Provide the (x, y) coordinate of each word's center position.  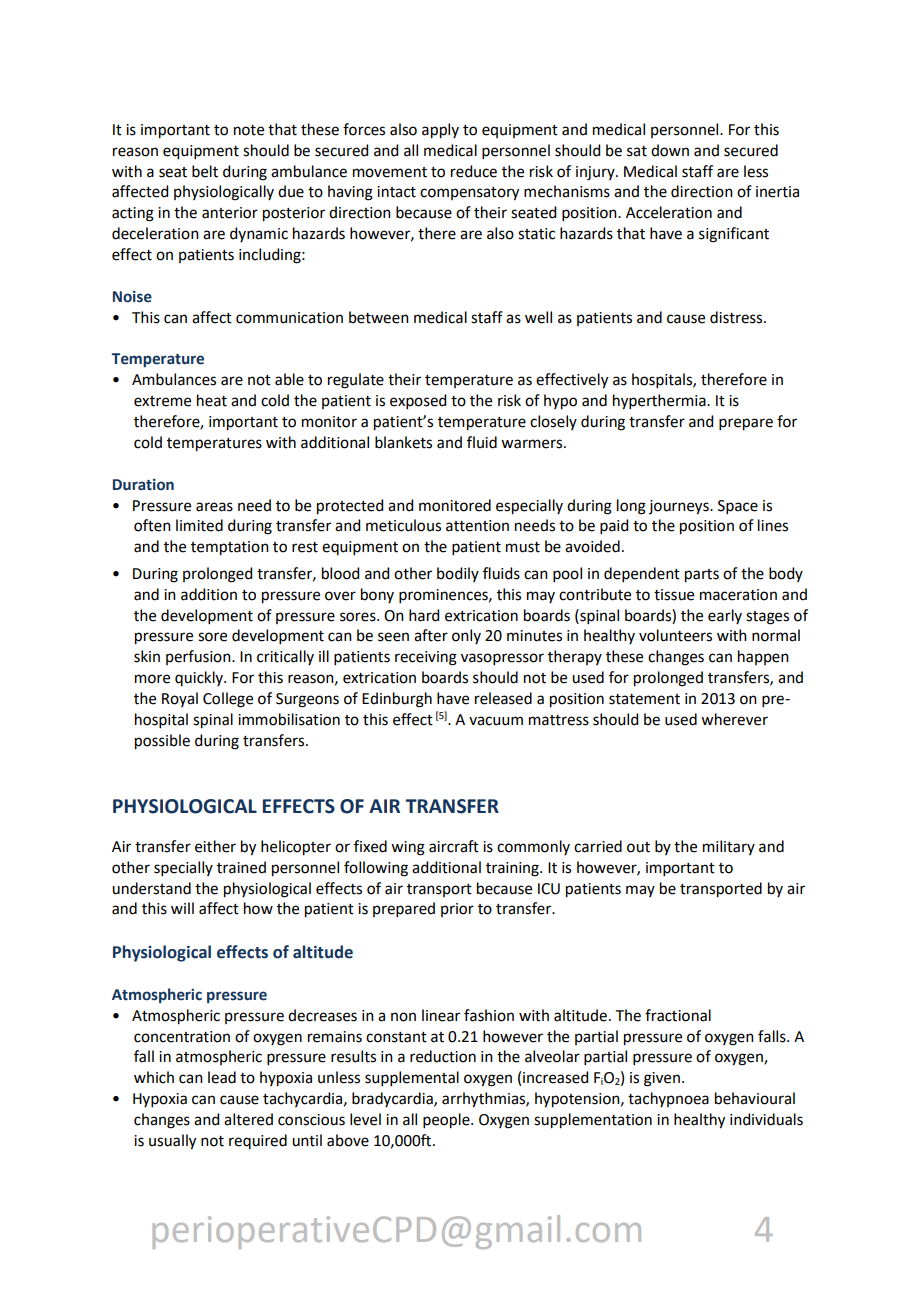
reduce (474, 171)
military (729, 847)
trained (241, 867)
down (670, 150)
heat (212, 400)
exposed (418, 401)
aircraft (454, 846)
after (431, 635)
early (725, 616)
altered (248, 1119)
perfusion (199, 657)
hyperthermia (660, 402)
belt (205, 171)
